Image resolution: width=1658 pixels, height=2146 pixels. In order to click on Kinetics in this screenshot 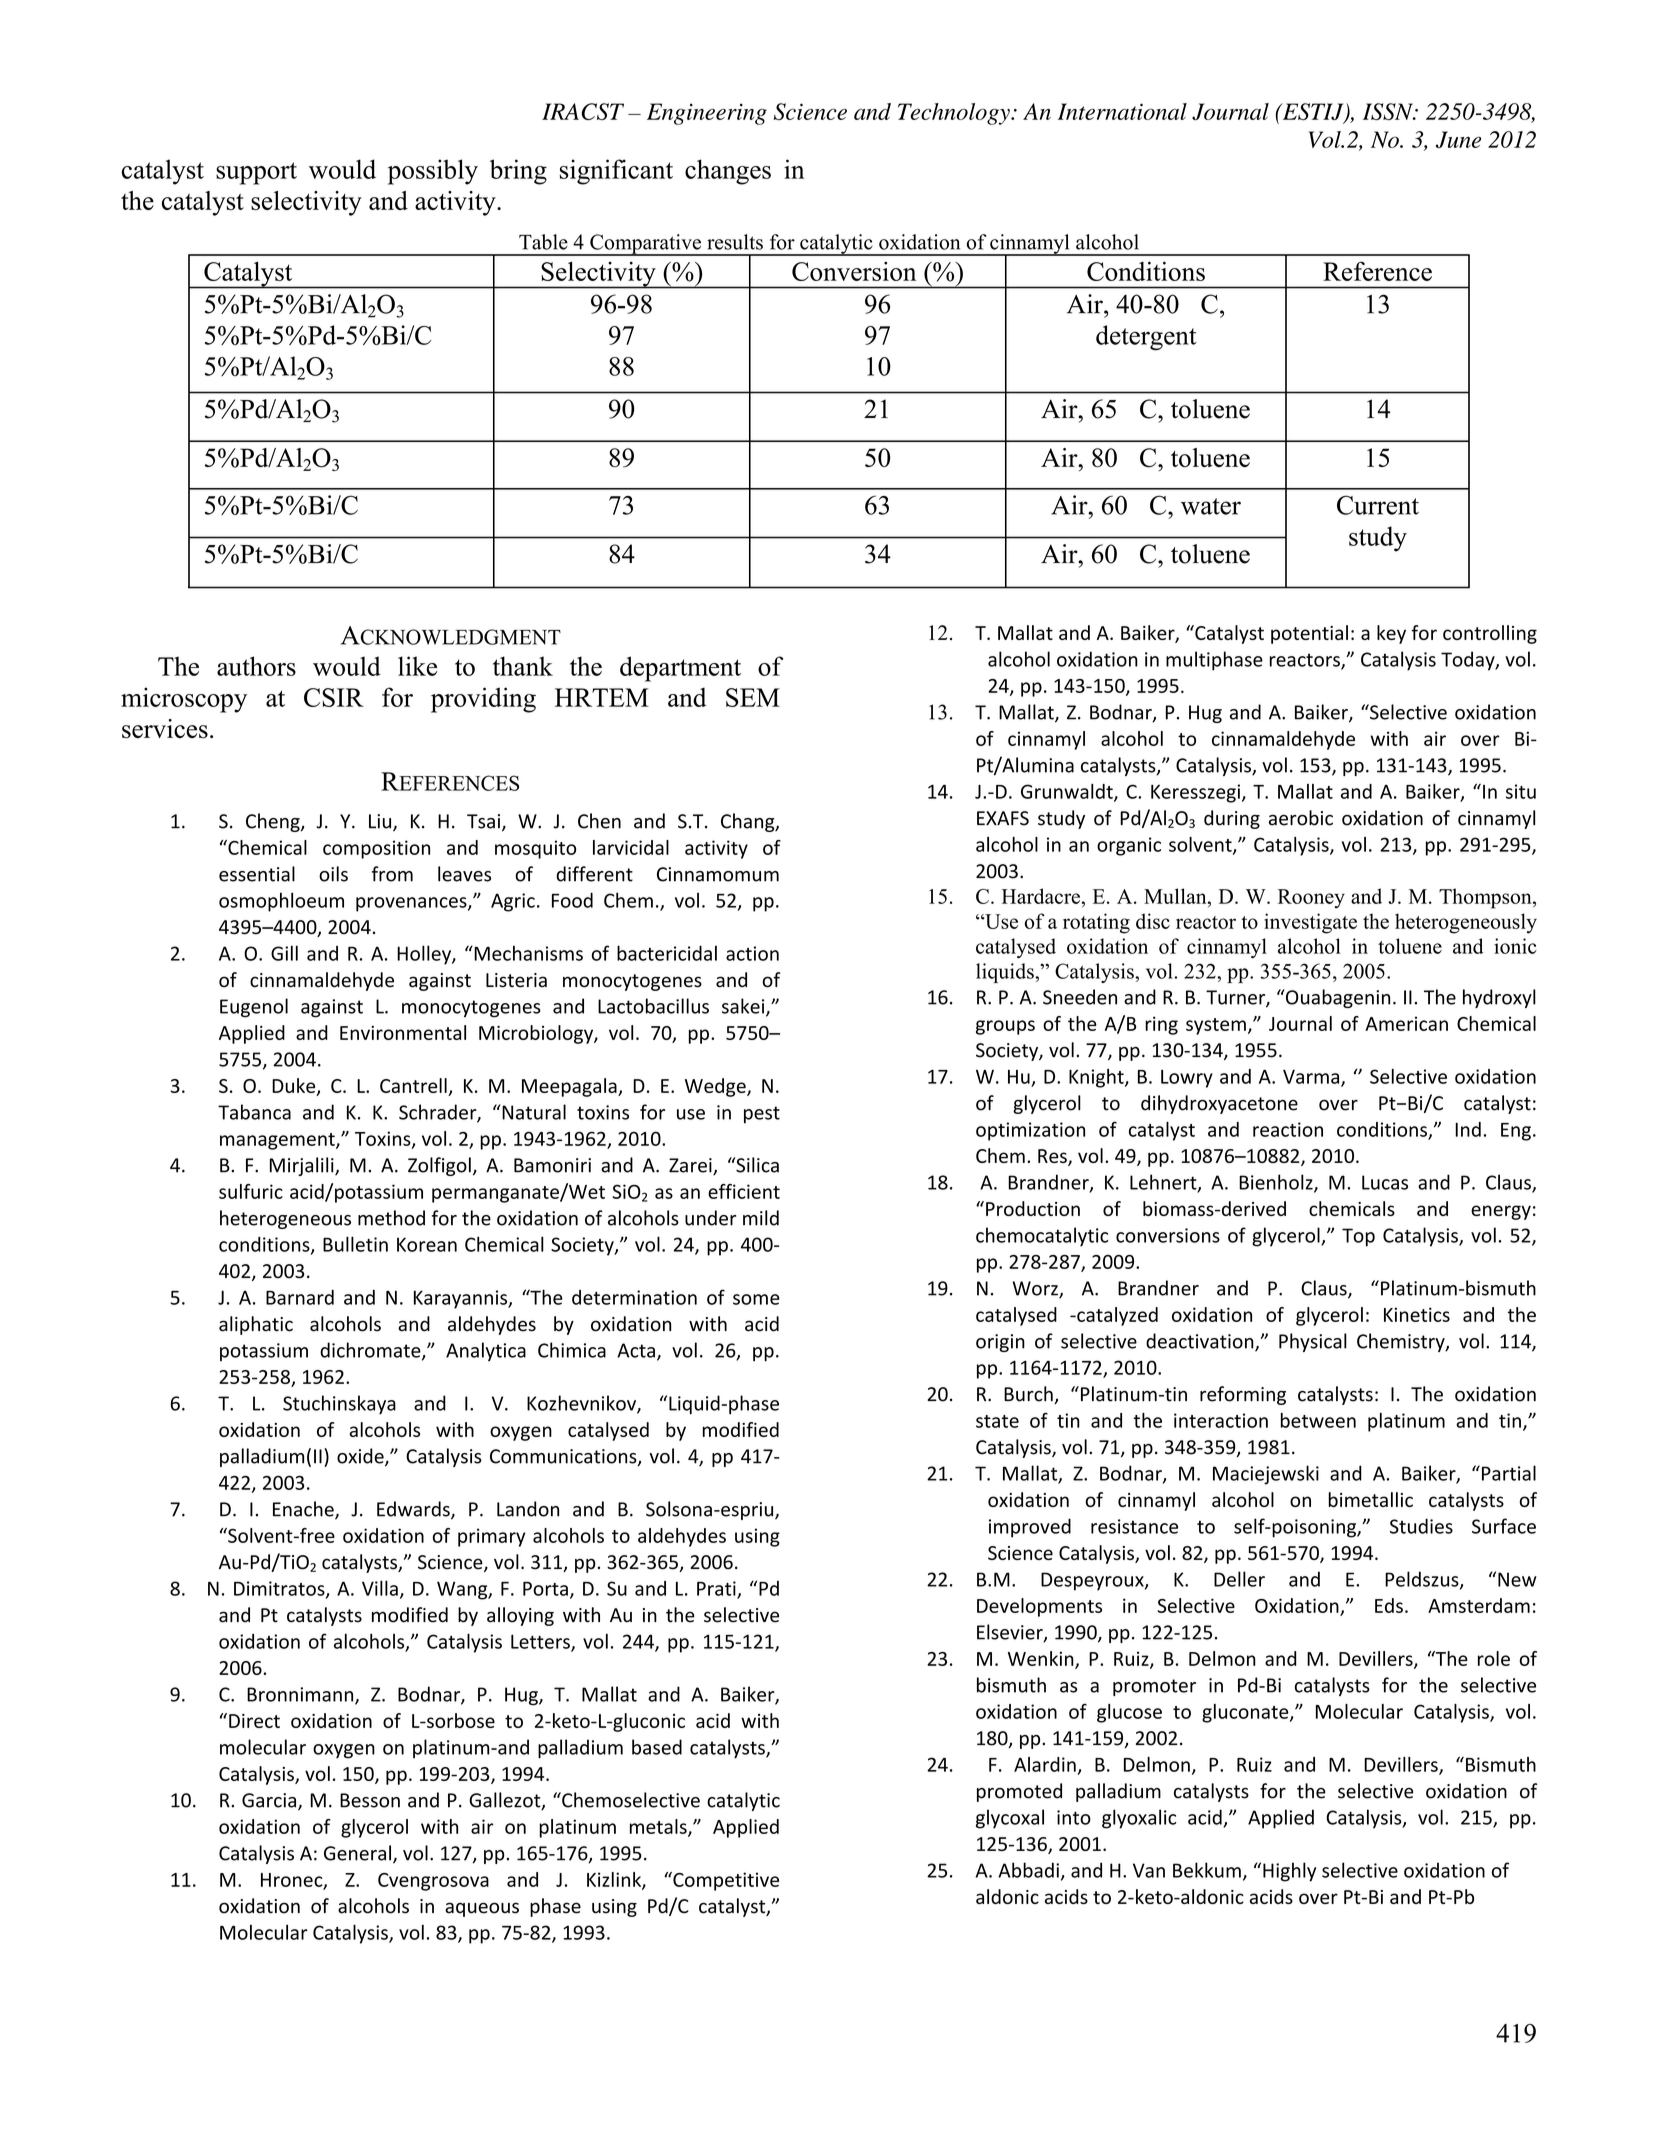, I will do `click(1417, 1314)`.
